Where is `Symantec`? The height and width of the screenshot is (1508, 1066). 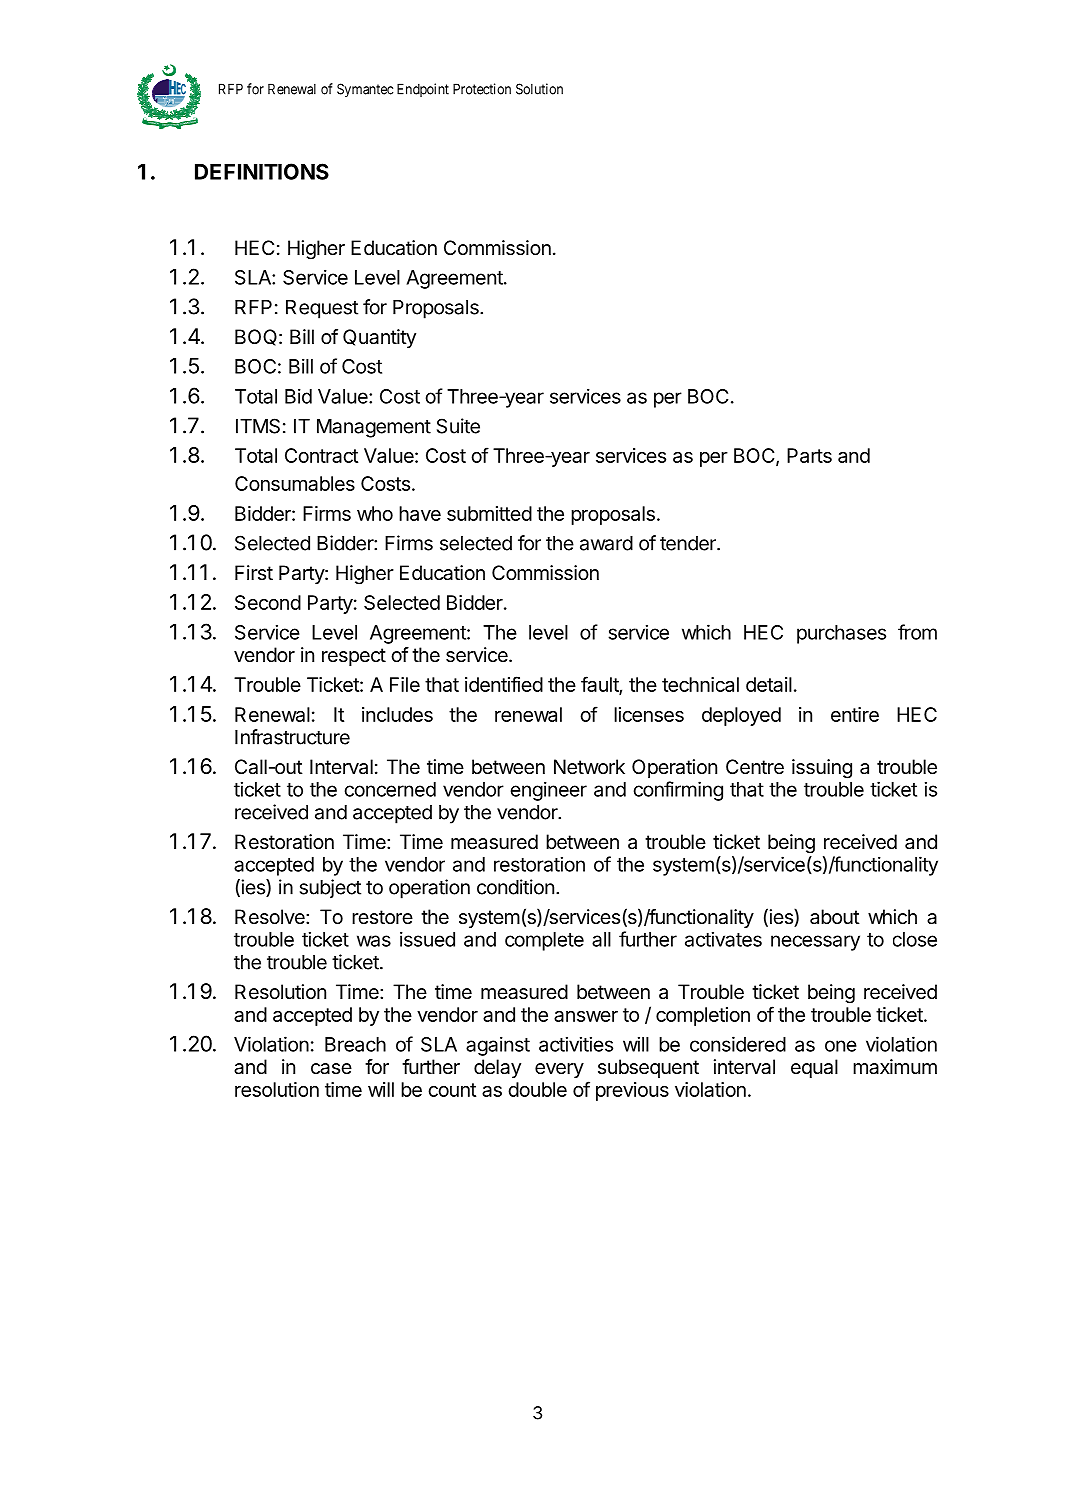 Symantec is located at coordinates (365, 90).
